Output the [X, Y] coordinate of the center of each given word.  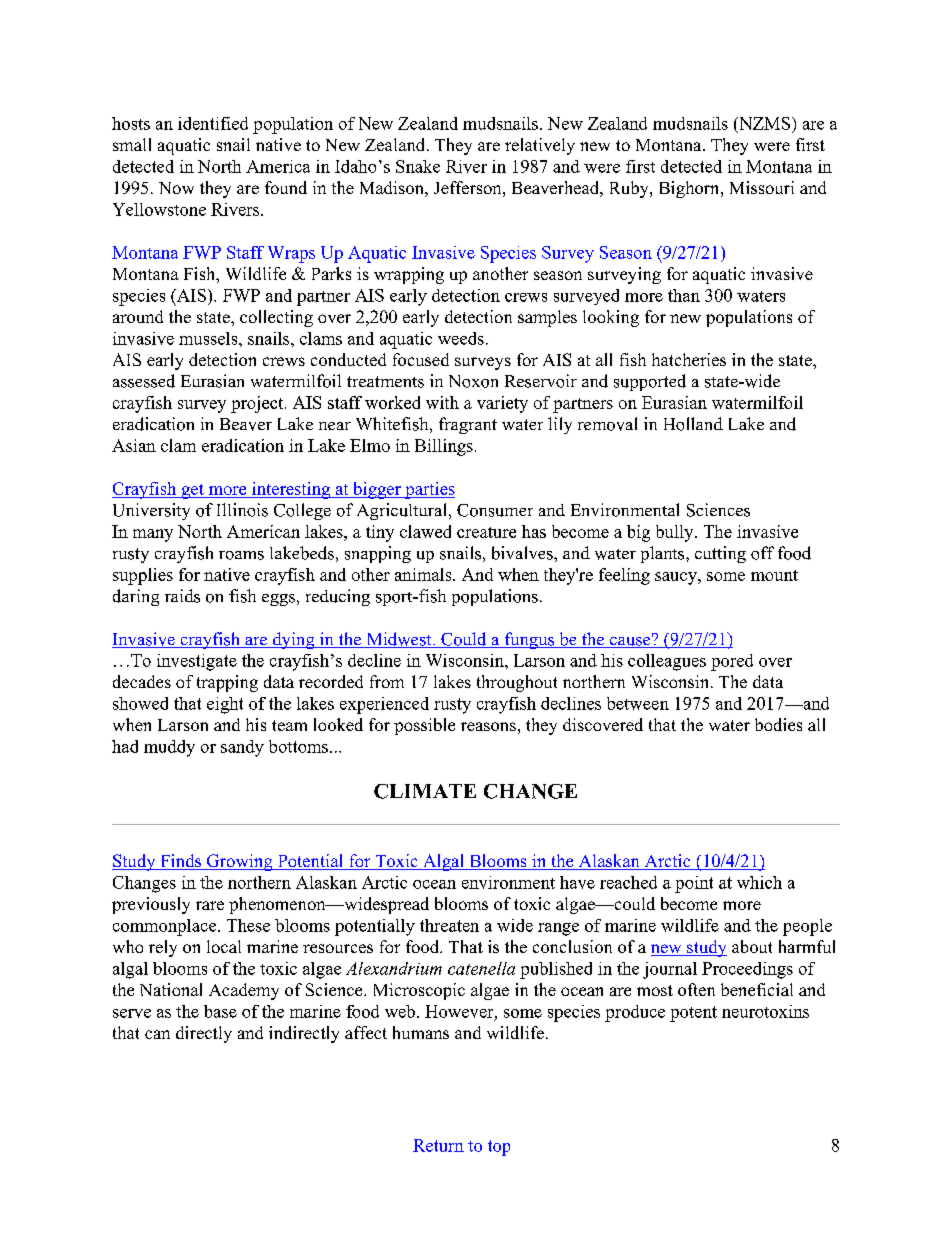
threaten [449, 925]
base [220, 1011]
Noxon [473, 381]
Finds [181, 862]
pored [732, 662]
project [258, 404]
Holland [693, 424]
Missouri [762, 187]
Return [438, 1145]
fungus [529, 640]
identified [213, 123]
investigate [197, 662]
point [694, 884]
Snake [418, 166]
